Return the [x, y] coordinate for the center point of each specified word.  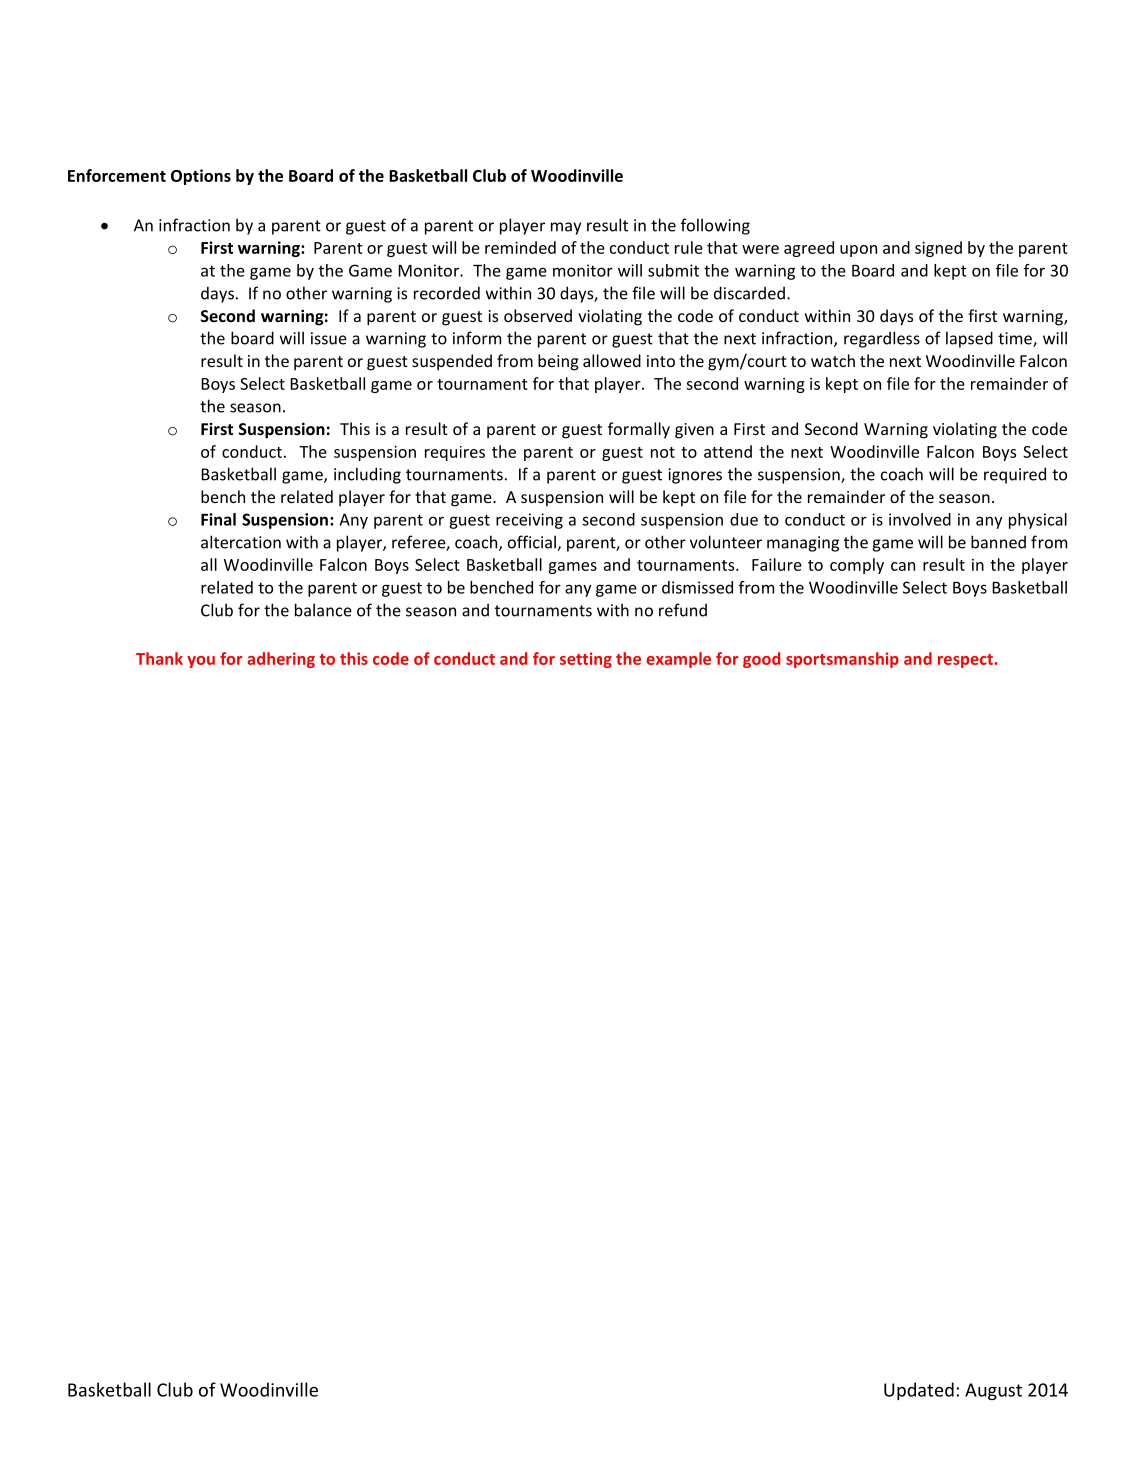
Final [218, 519]
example [678, 660]
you [201, 662]
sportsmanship [842, 660]
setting [586, 660]
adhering [281, 660]
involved [920, 519]
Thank [159, 658]
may [566, 228]
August [993, 1391]
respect [966, 661]
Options [201, 177]
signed [938, 249]
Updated [919, 1391]
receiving [529, 521]
